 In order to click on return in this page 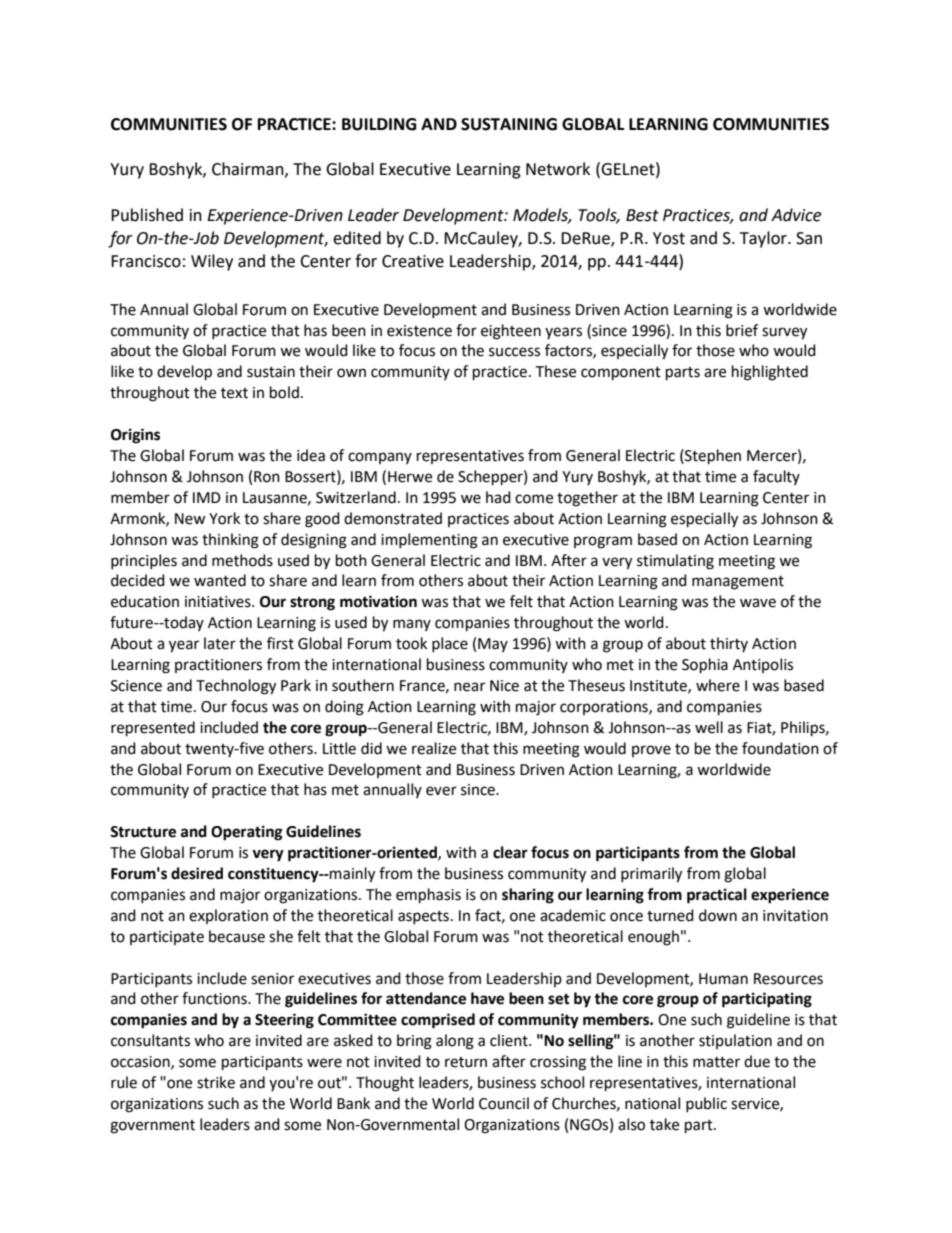, I will do `click(466, 1062)`.
